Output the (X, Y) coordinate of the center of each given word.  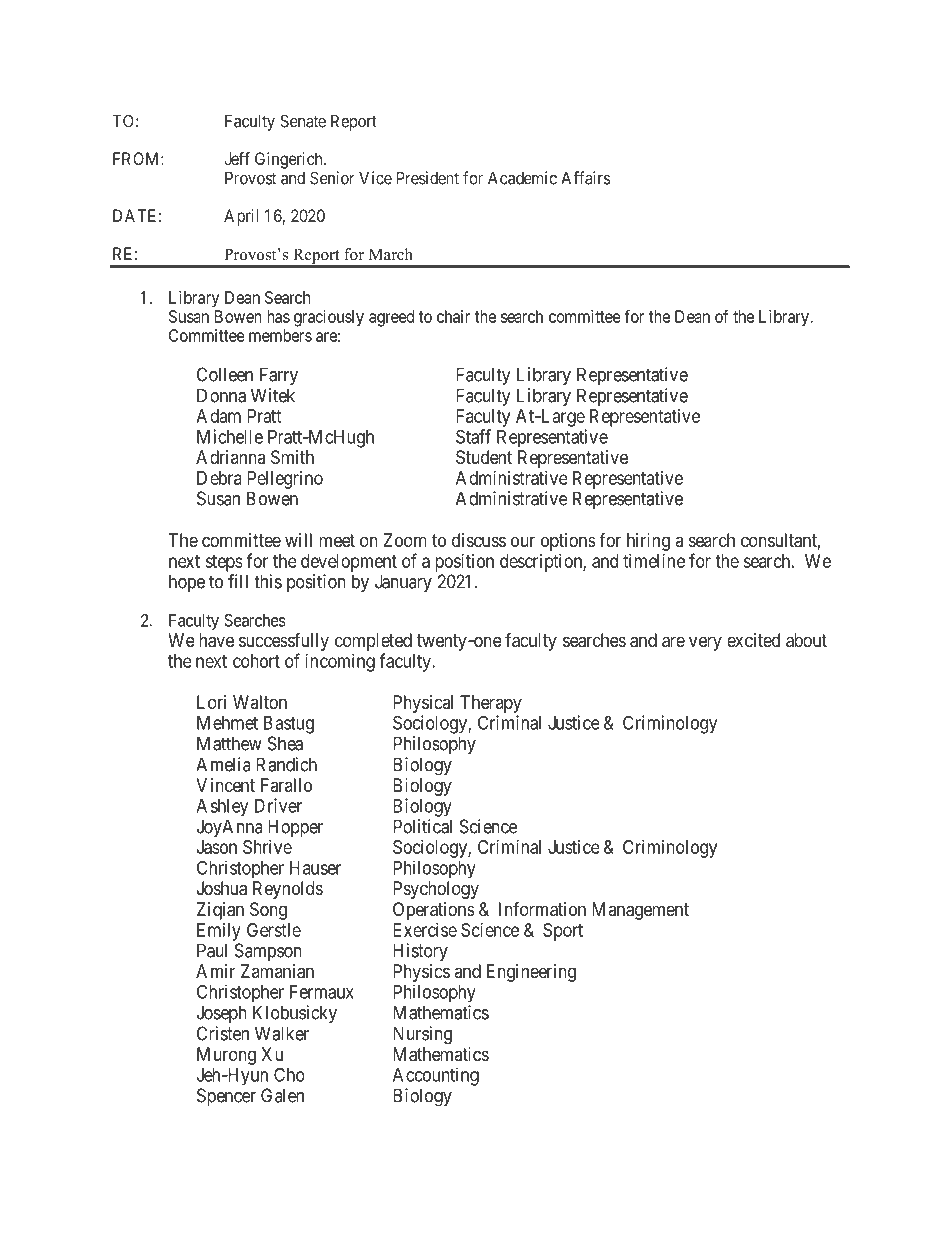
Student (484, 457)
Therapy (491, 704)
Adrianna (230, 457)
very (705, 643)
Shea (285, 743)
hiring (648, 542)
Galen (282, 1095)
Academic (522, 178)
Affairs (586, 178)
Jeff (237, 158)
